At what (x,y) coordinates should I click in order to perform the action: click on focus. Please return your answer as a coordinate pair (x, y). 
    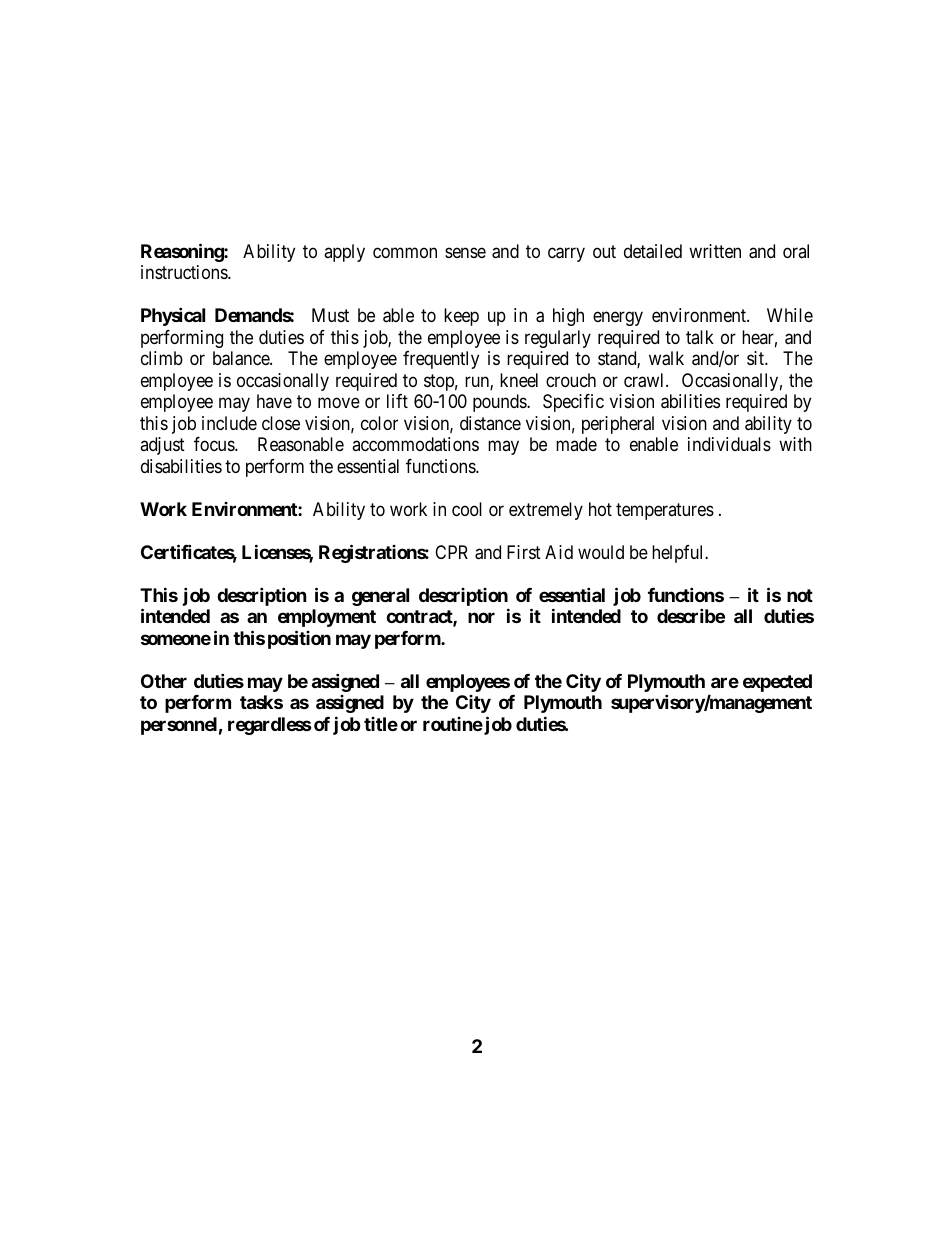
    Looking at the image, I should click on (215, 444).
